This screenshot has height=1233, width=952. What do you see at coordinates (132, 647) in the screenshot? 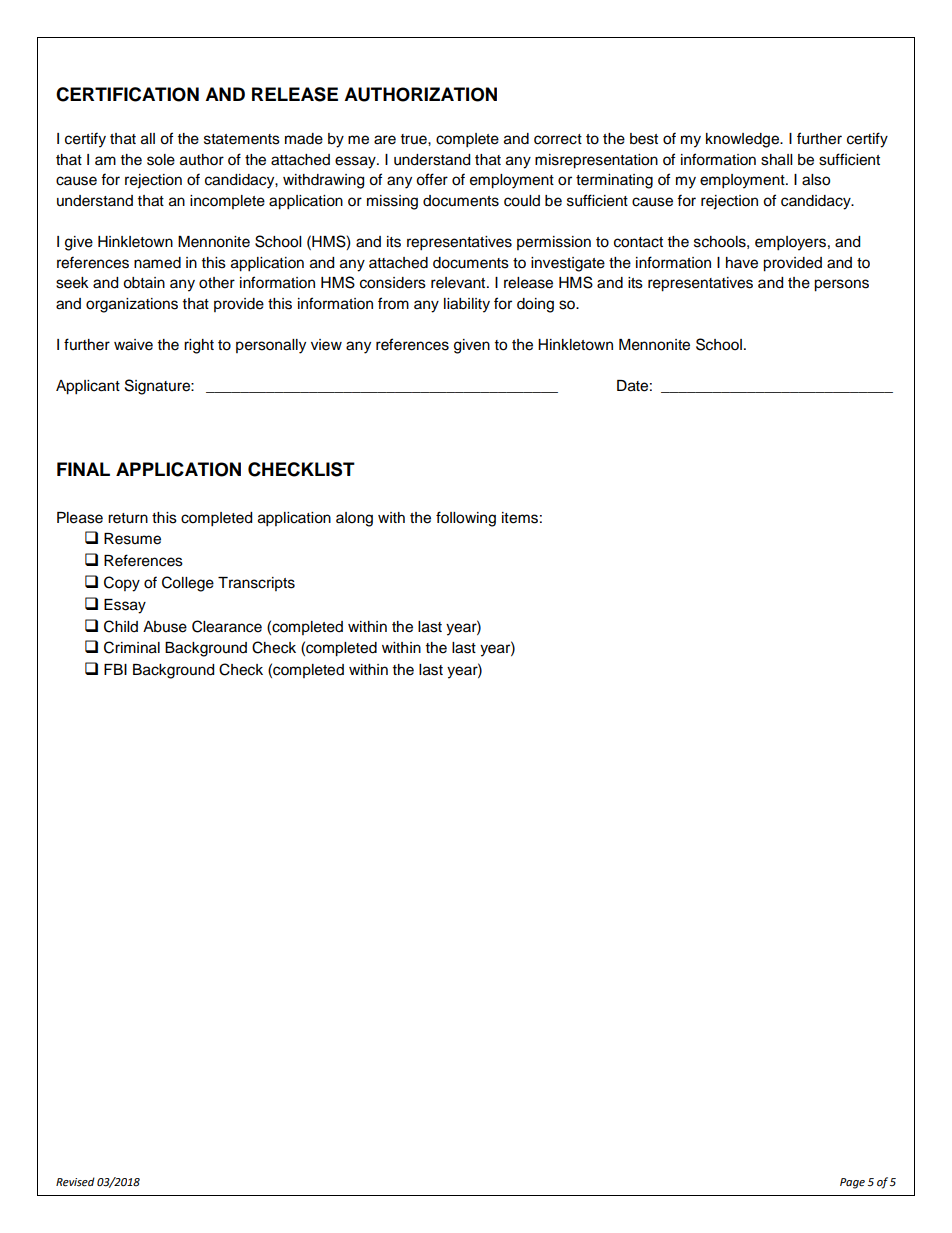
I see `Criminal` at bounding box center [132, 647].
